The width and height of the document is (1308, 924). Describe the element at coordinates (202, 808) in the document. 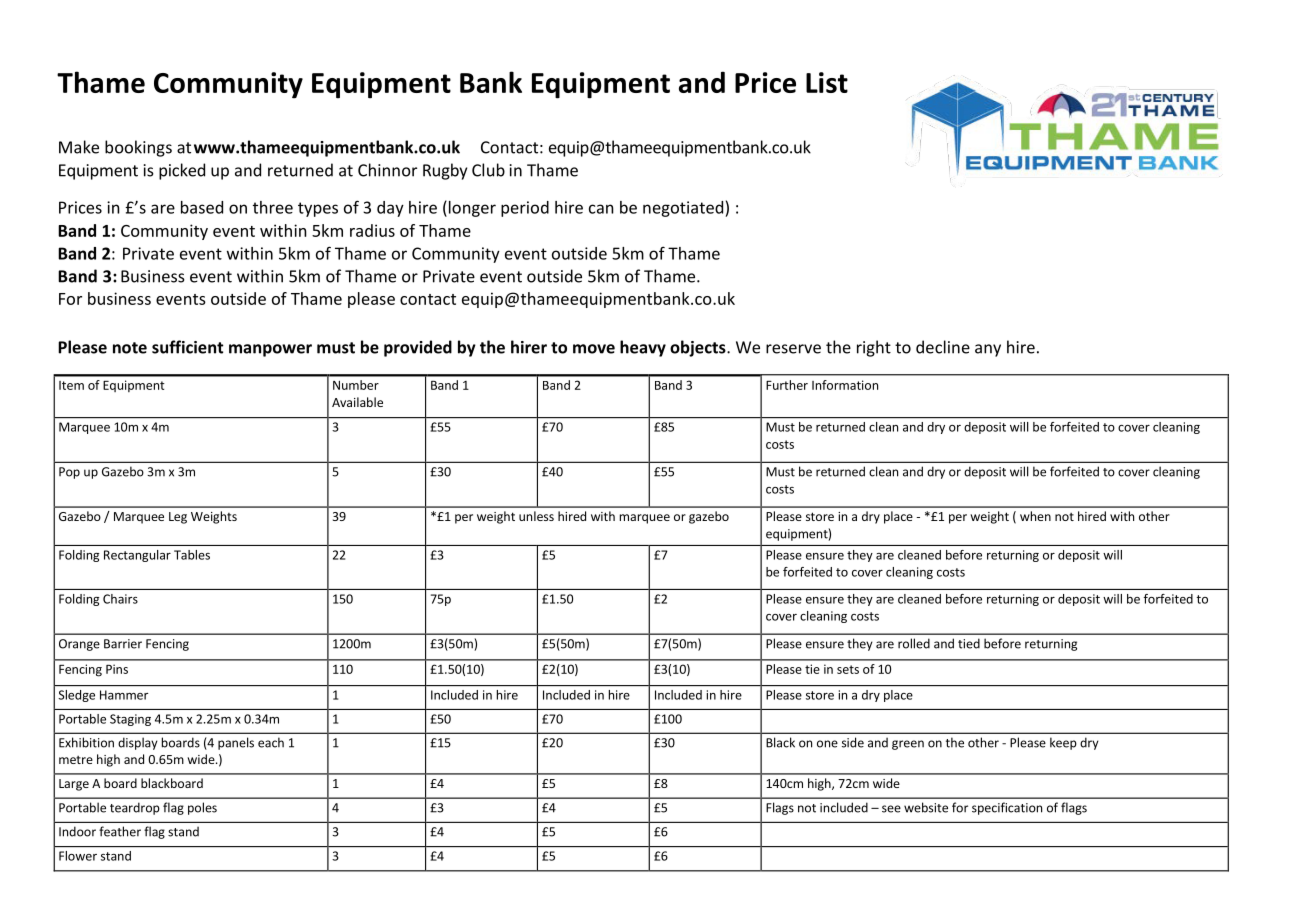

I see `poles` at that location.
